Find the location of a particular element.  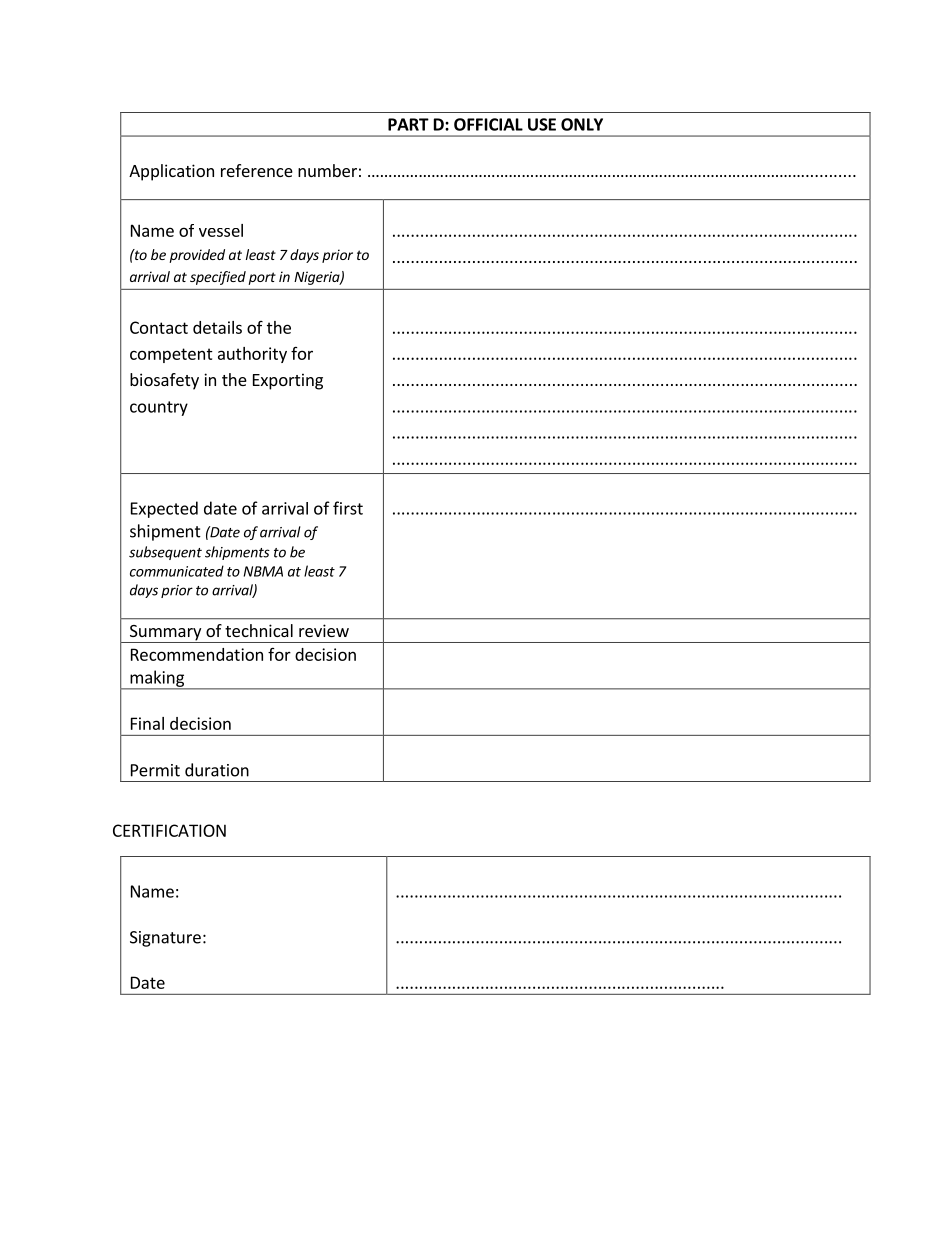

USE is located at coordinates (542, 124).
